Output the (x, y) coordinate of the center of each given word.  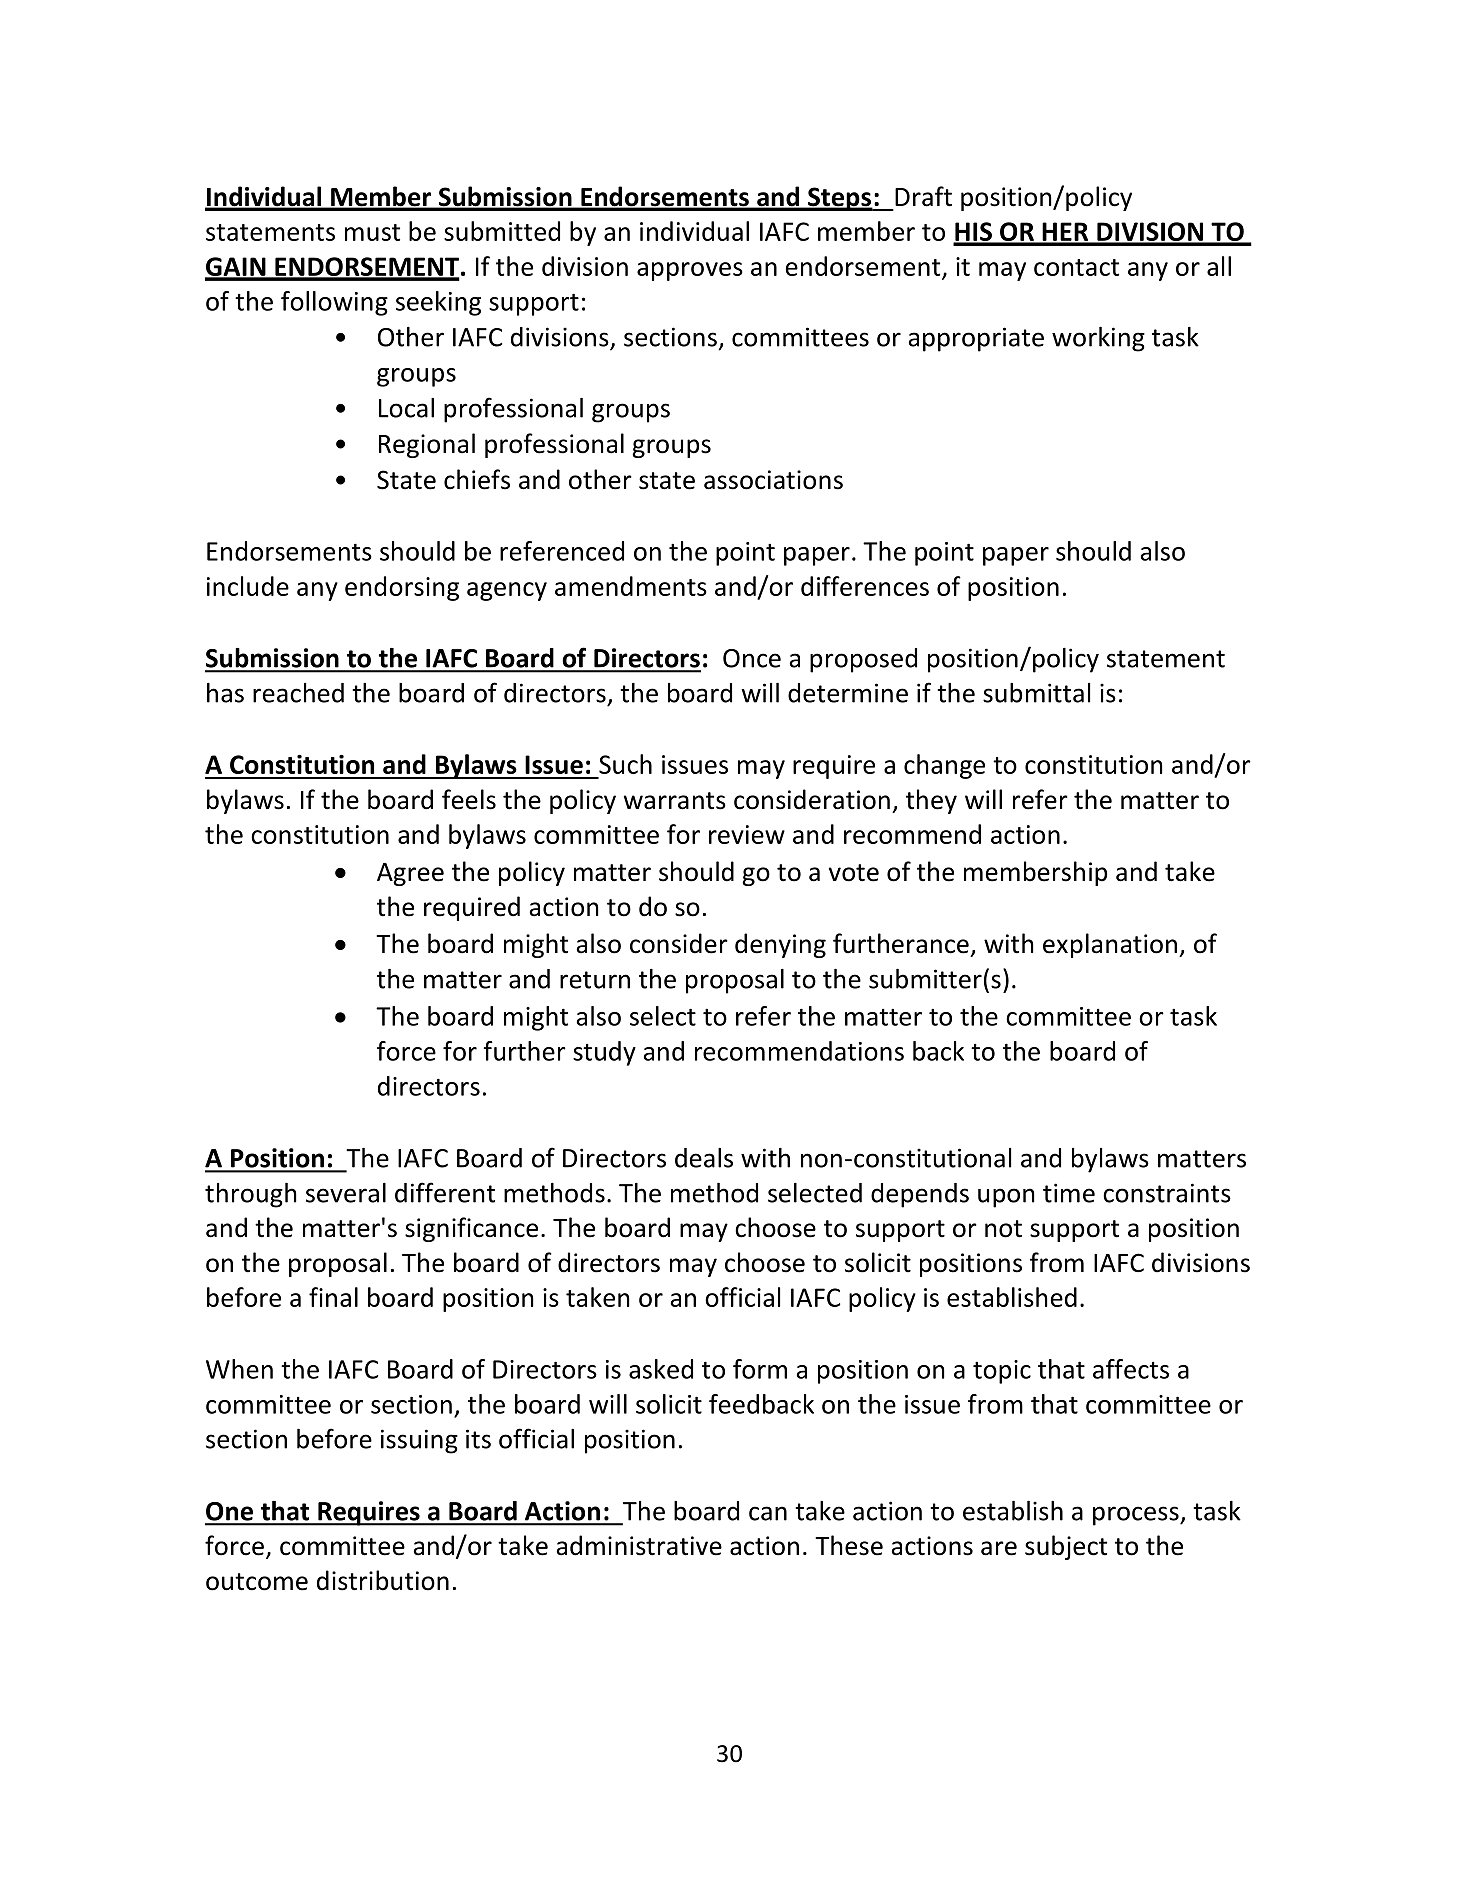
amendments (631, 586)
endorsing (402, 588)
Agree (410, 874)
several (346, 1193)
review (747, 834)
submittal (1036, 693)
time (1069, 1193)
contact (1076, 267)
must (372, 232)
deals (704, 1158)
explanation (1110, 945)
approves (690, 271)
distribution (383, 1580)
